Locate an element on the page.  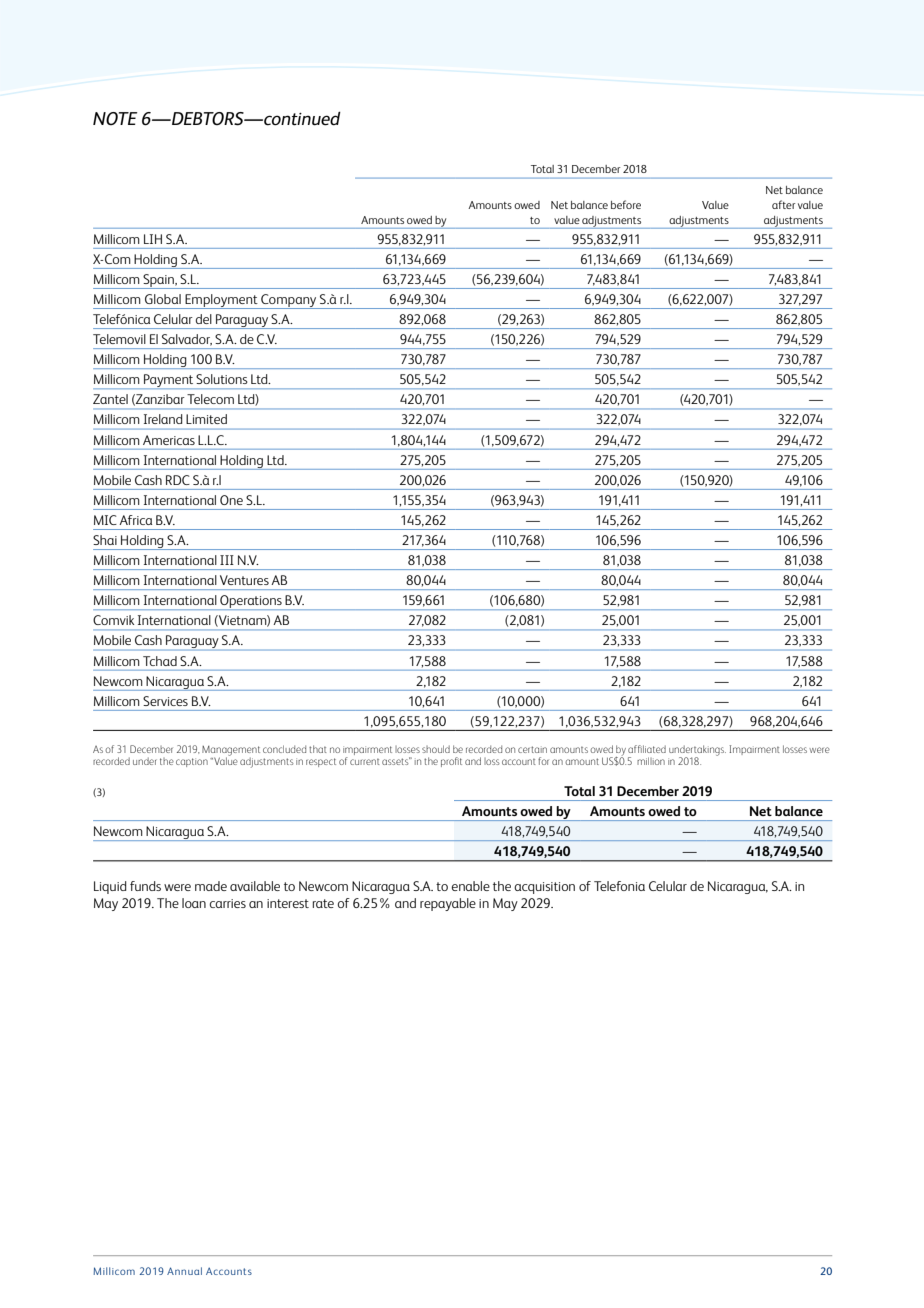
certain is located at coordinates (532, 749).
